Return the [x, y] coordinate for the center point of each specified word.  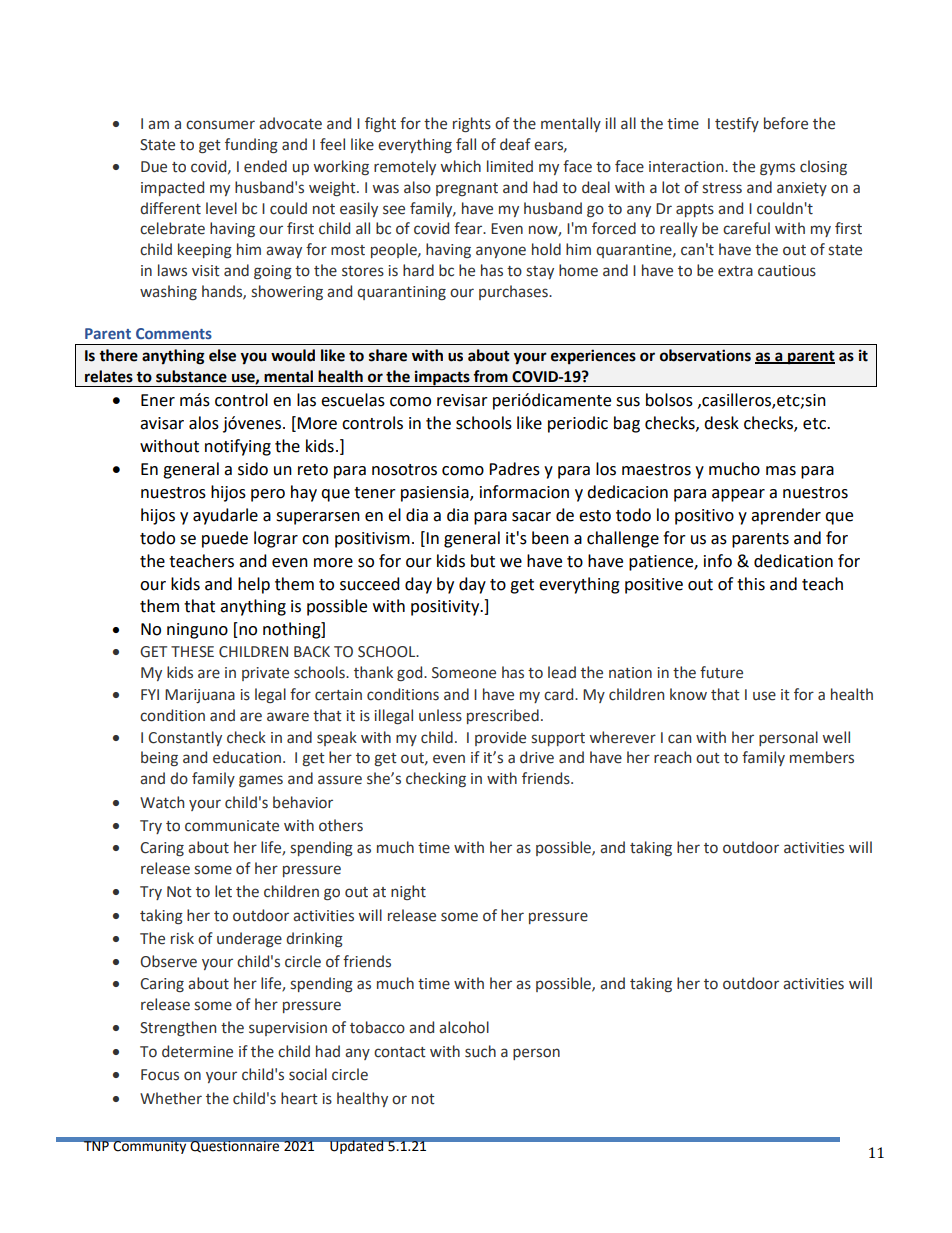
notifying [238, 447]
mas [781, 471]
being [159, 758]
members [822, 757]
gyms [777, 169]
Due [154, 167]
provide [500, 738]
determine [197, 1051]
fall [466, 144]
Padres [514, 469]
